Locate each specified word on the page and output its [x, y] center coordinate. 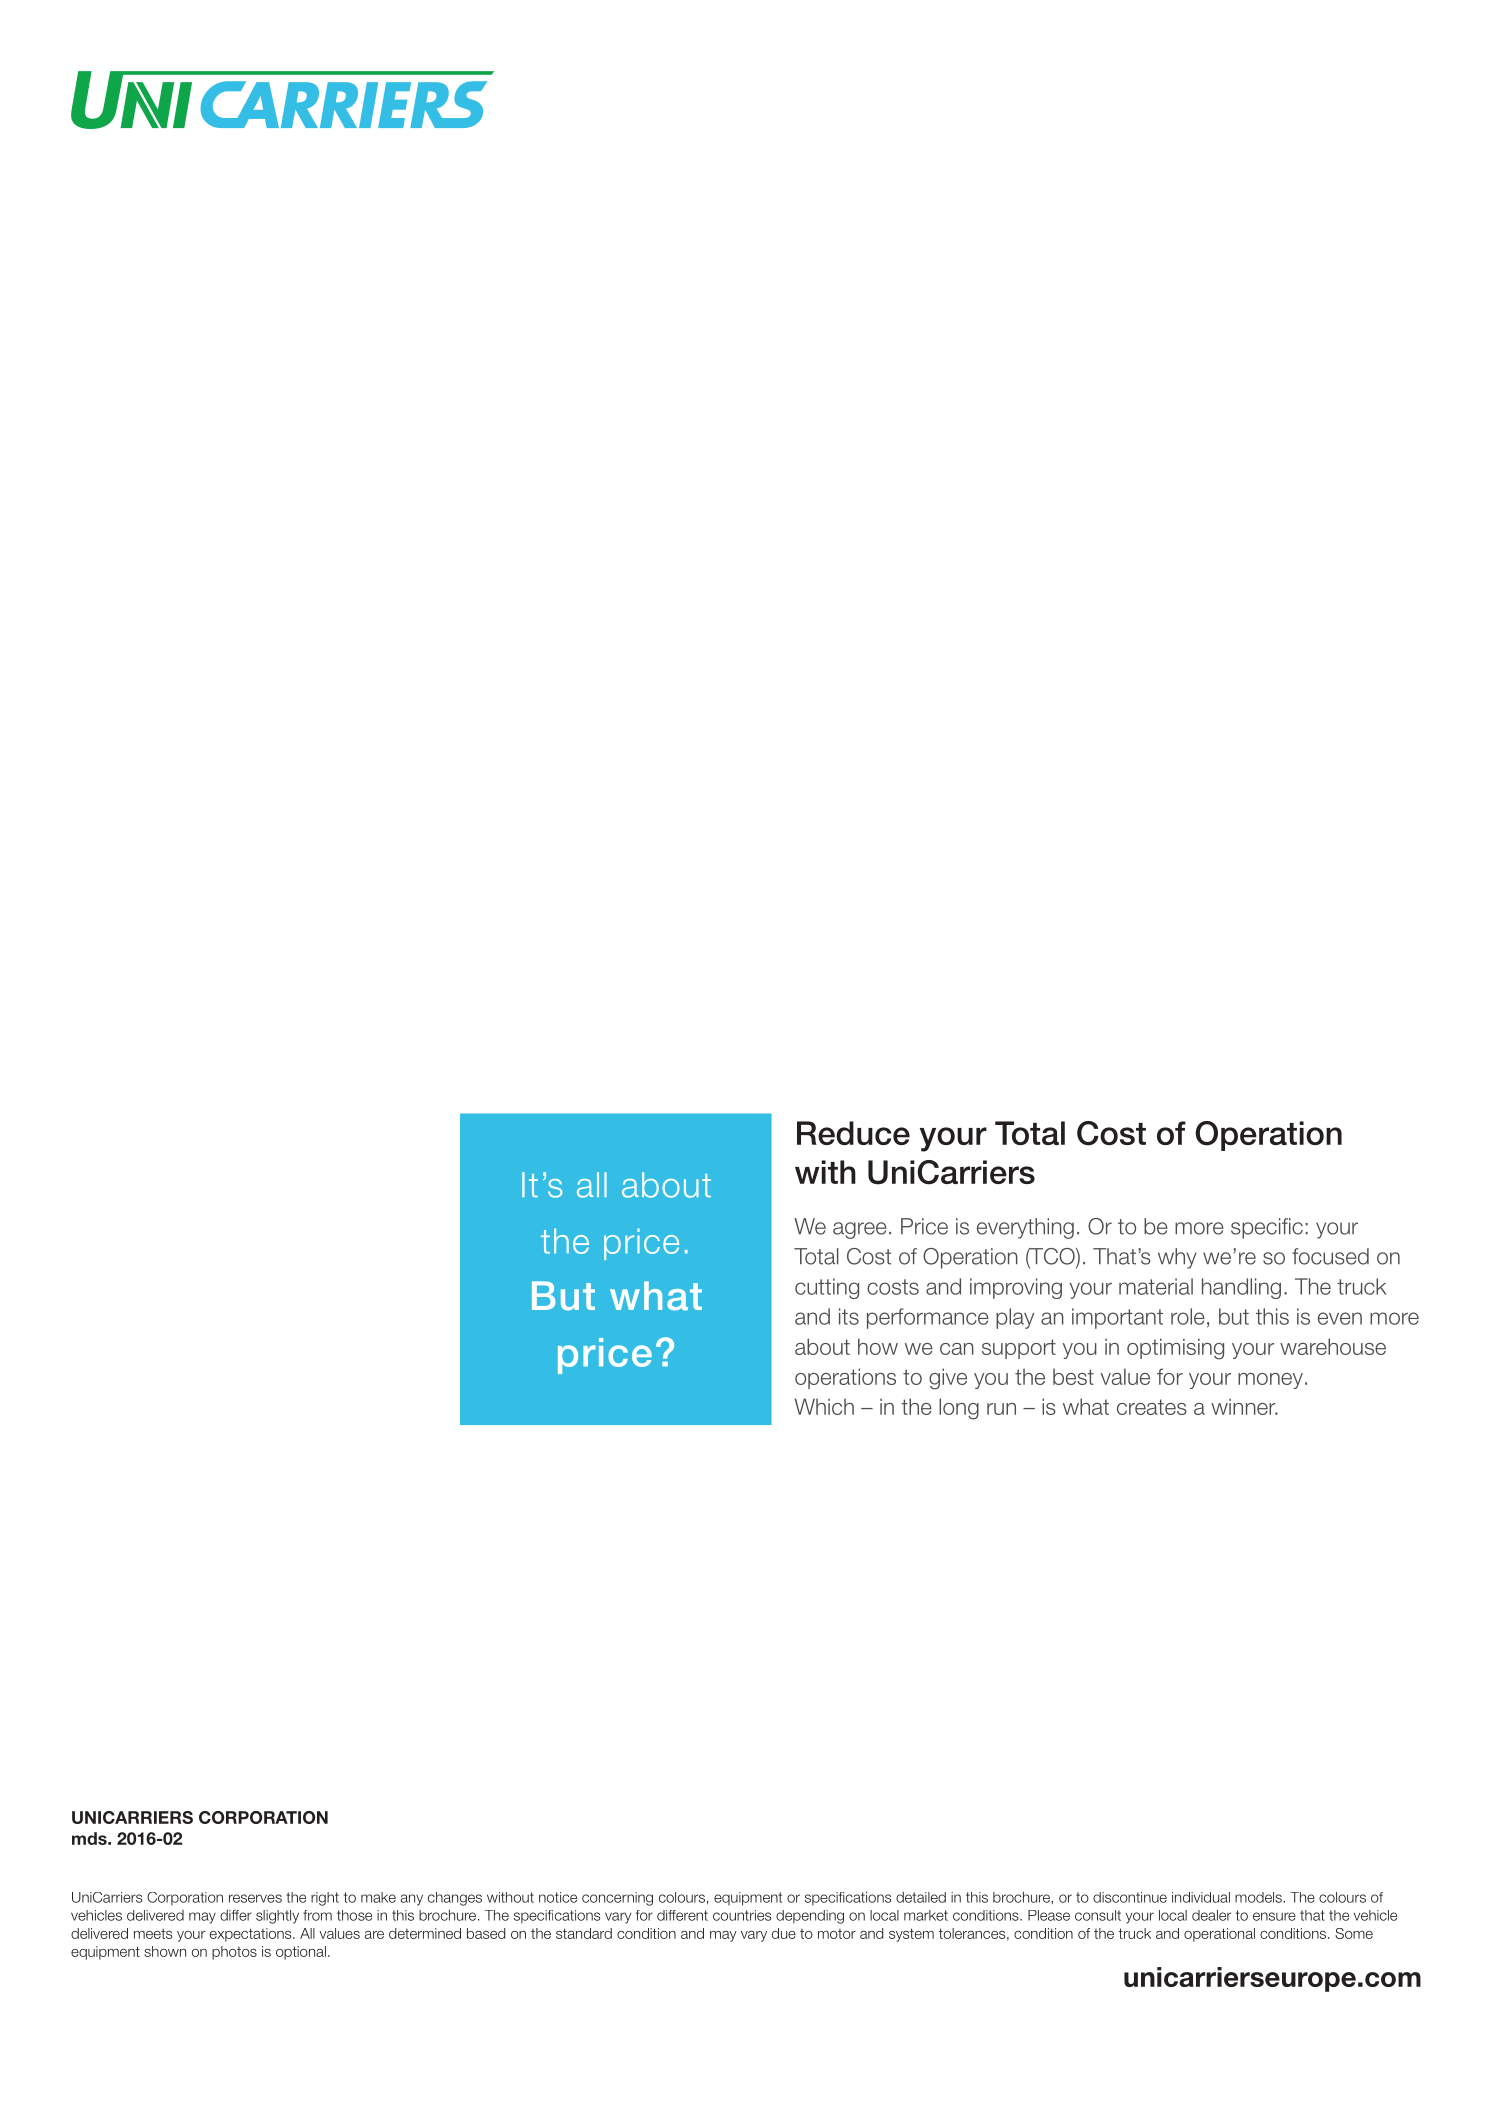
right [325, 1899]
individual [1201, 1897]
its [849, 1316]
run [1001, 1409]
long [959, 1409]
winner [1244, 1406]
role [1188, 1316]
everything [1025, 1228]
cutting [827, 1288]
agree [860, 1230]
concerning [617, 1899]
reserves [255, 1898]
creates [1152, 1407]
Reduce [853, 1133]
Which [824, 1406]
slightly [277, 1917]
